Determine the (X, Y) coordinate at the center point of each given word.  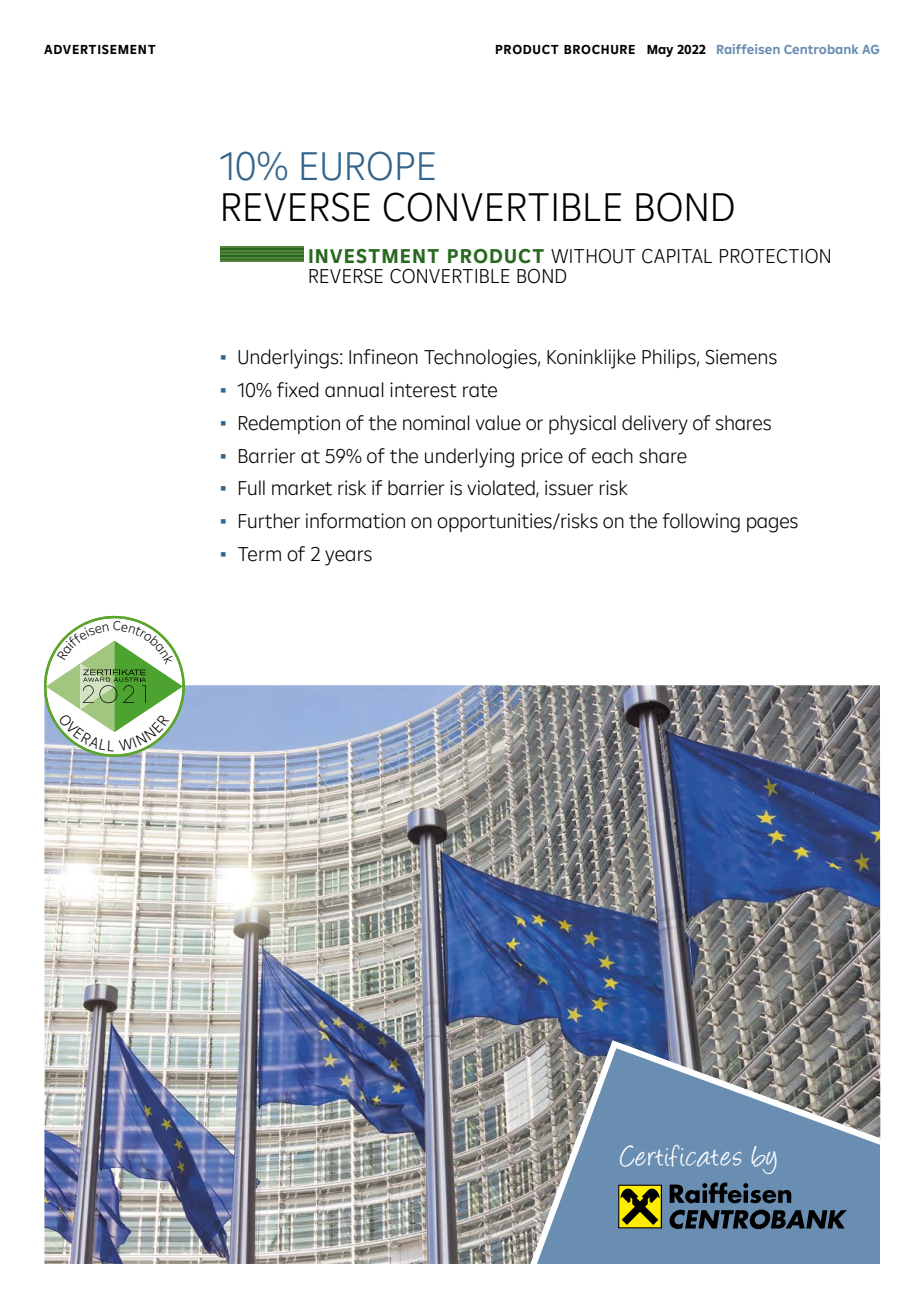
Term (259, 554)
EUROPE (368, 166)
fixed (298, 390)
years (348, 558)
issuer (569, 488)
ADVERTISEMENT (100, 49)
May (660, 51)
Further (269, 521)
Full (252, 488)
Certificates (680, 1156)
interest (423, 390)
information (355, 521)
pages (772, 525)
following (701, 523)
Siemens (741, 357)
